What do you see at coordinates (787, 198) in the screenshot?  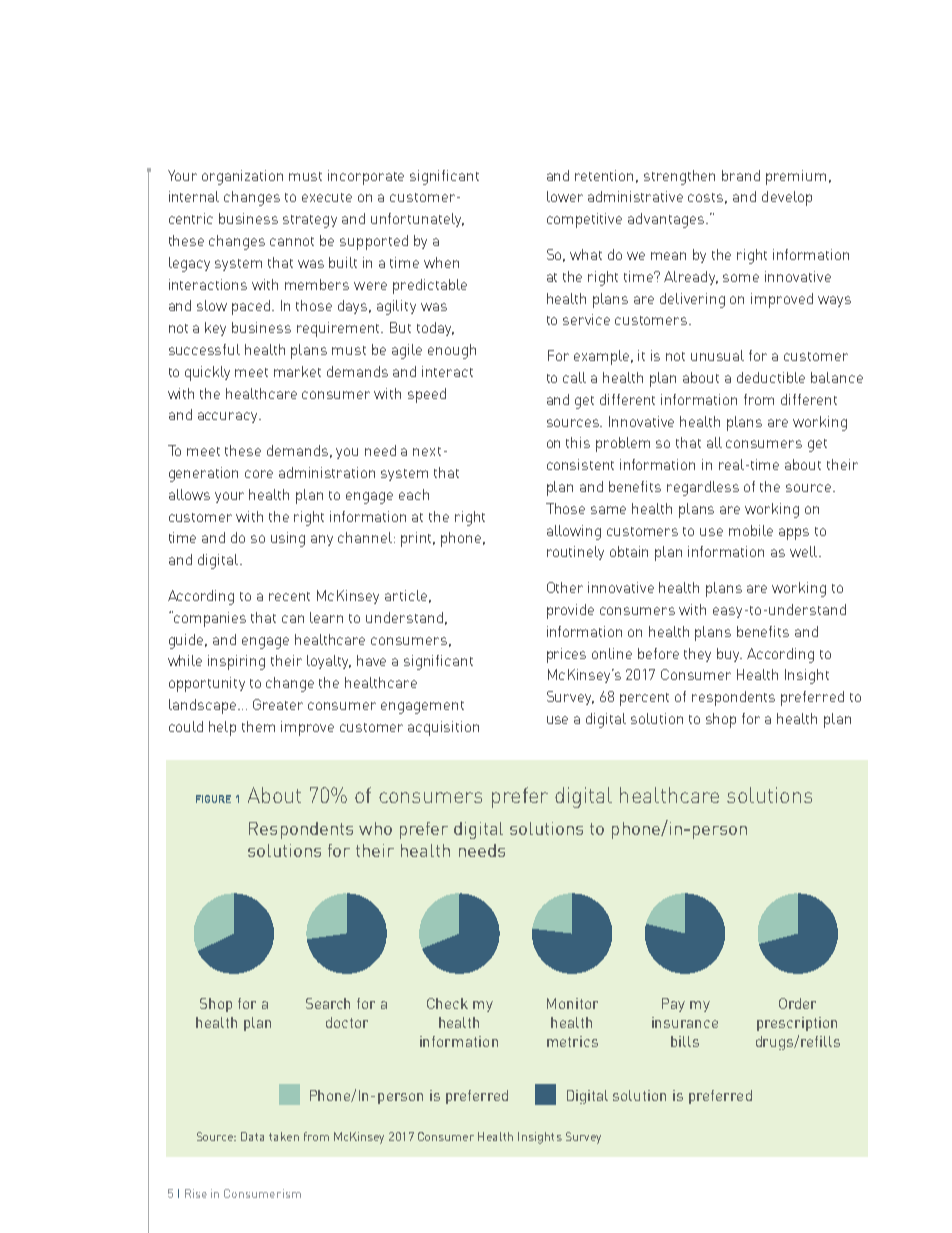 I see `develop` at bounding box center [787, 198].
